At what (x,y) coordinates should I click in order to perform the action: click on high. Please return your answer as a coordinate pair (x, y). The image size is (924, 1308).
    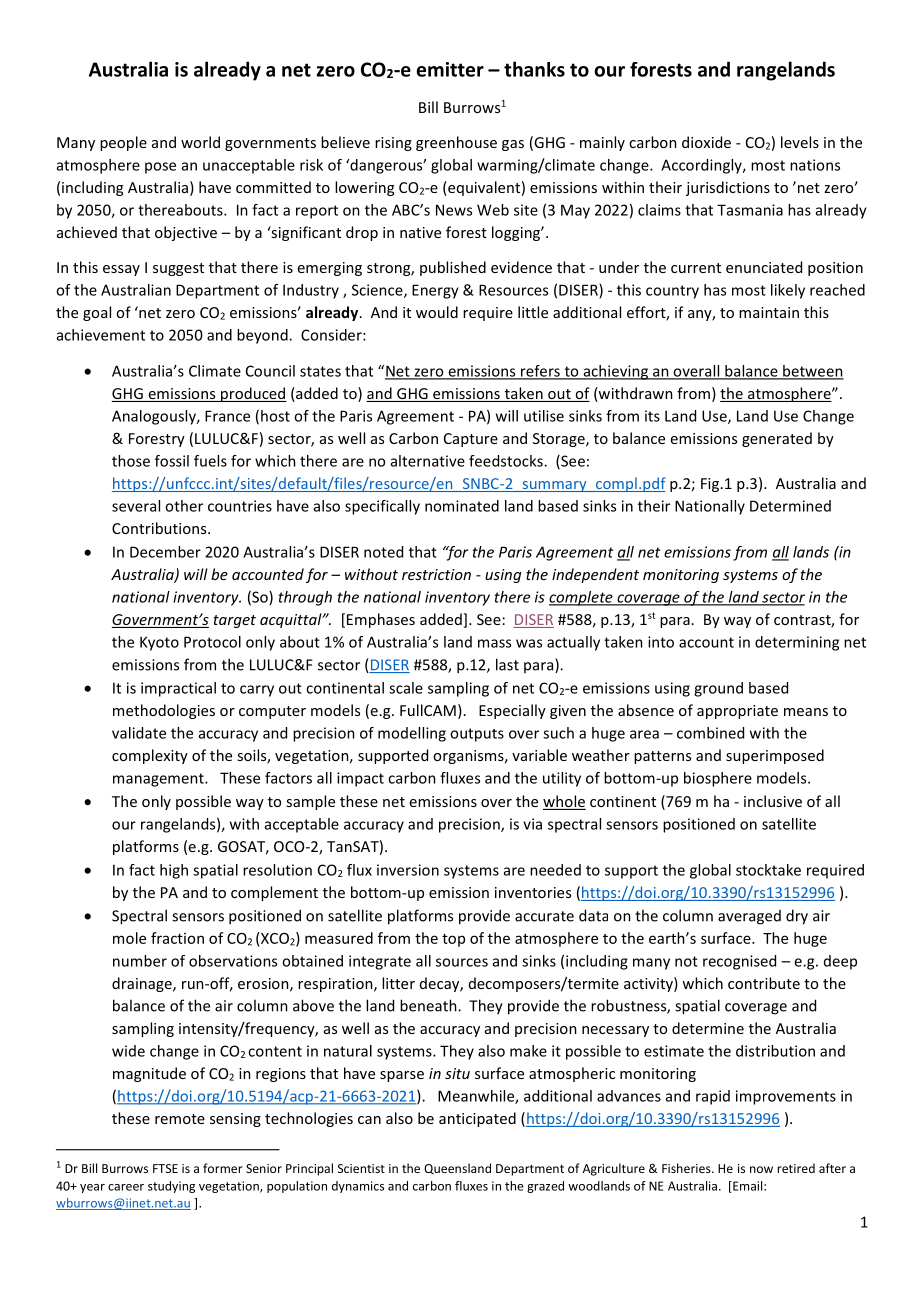
    Looking at the image, I should click on (174, 871).
